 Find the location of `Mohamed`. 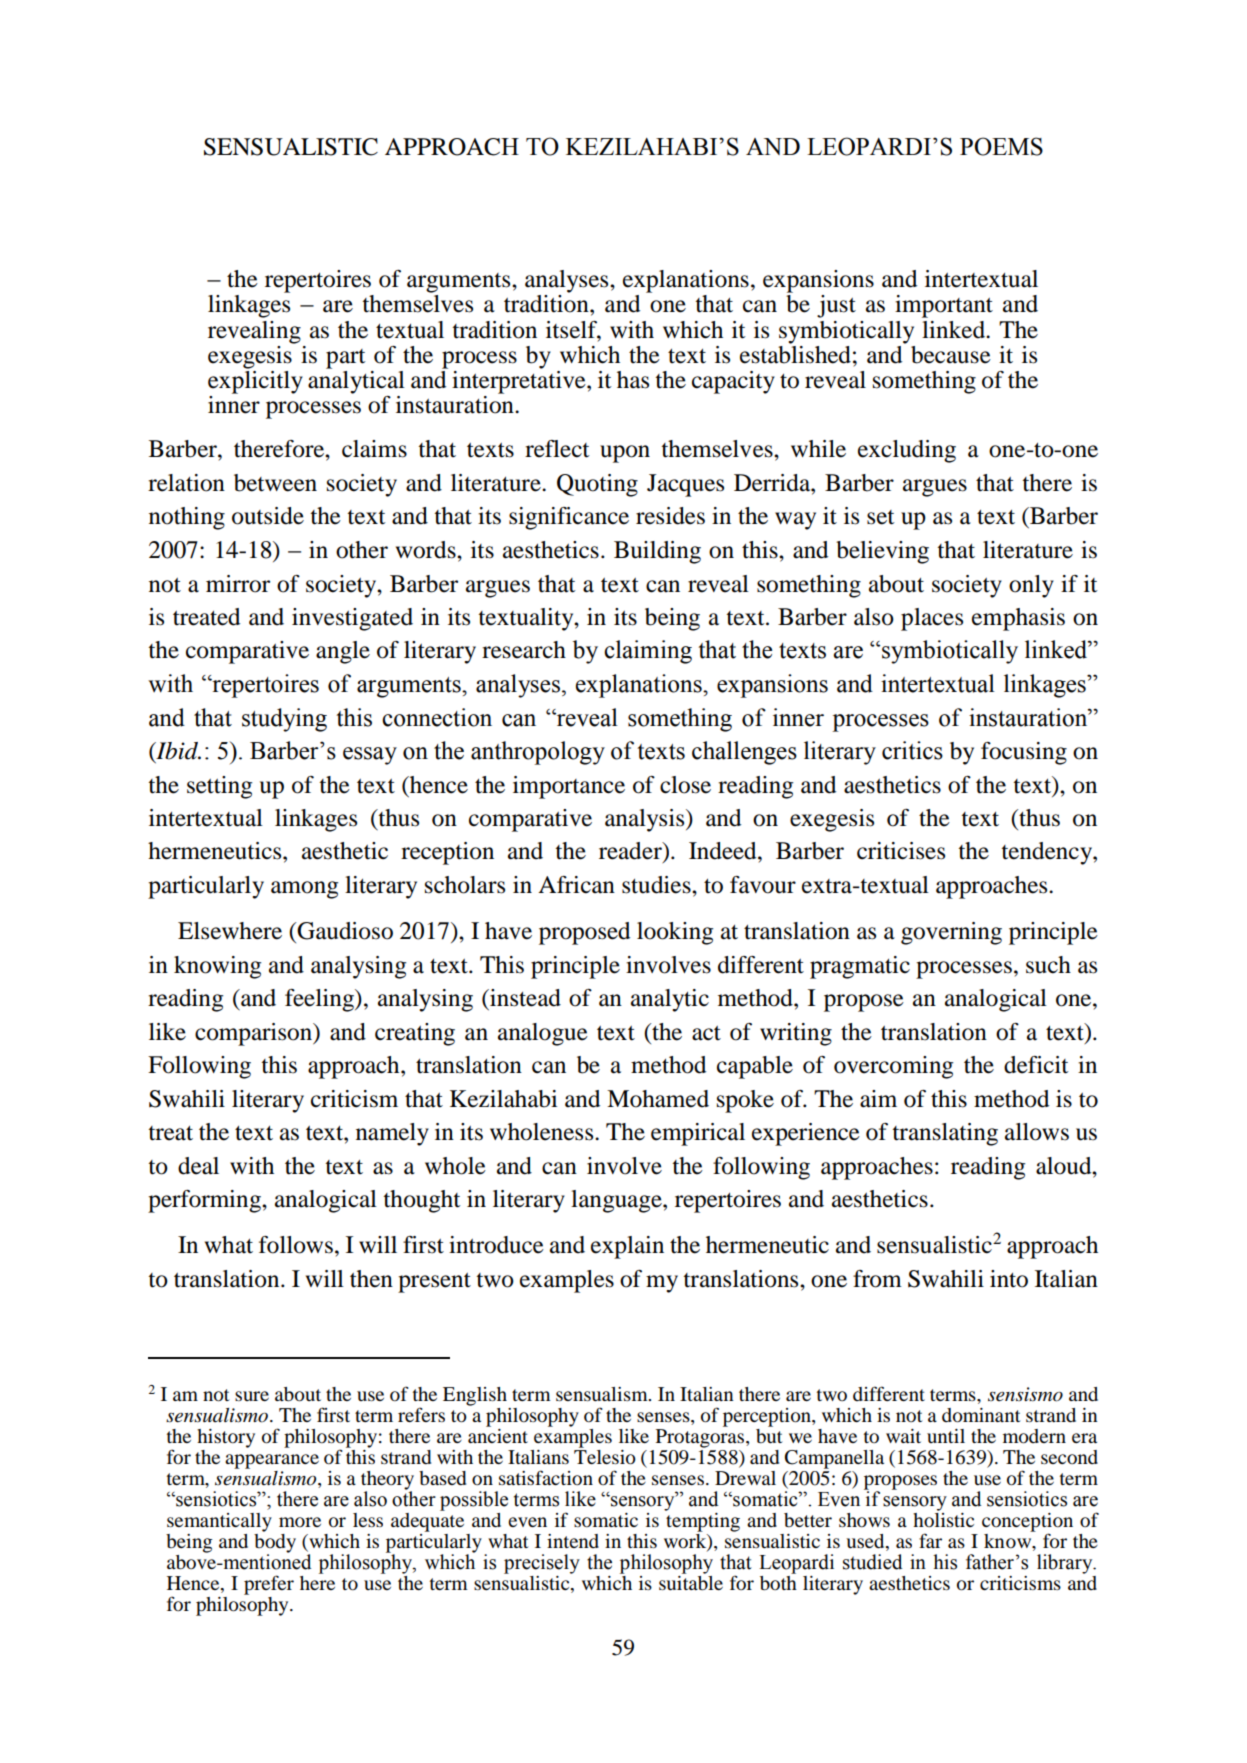

Mohamed is located at coordinates (658, 1099).
